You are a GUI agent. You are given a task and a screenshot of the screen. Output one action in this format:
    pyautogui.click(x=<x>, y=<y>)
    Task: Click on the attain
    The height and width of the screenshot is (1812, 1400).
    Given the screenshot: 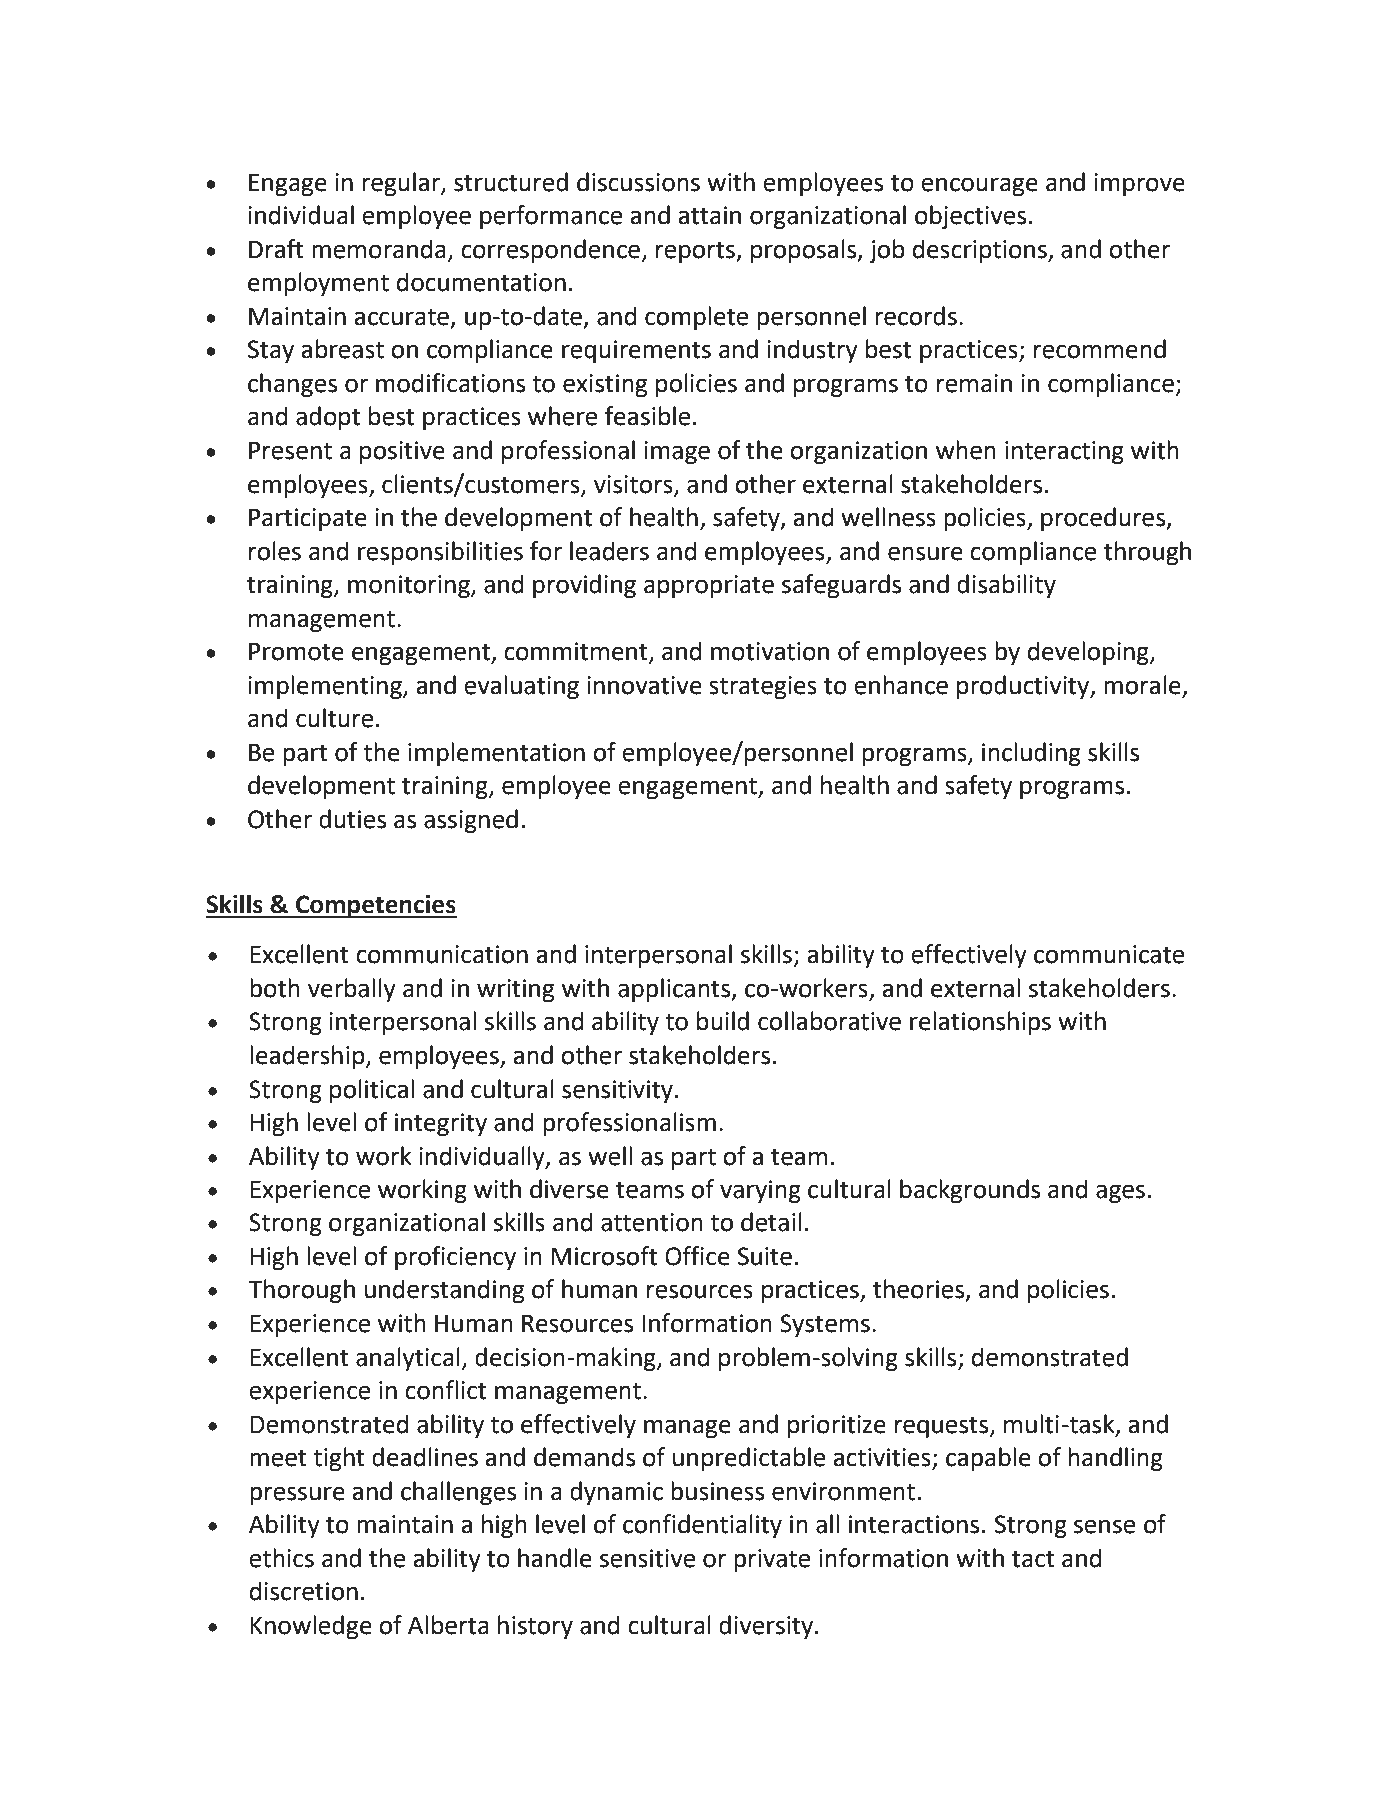 What is the action you would take?
    pyautogui.click(x=709, y=215)
